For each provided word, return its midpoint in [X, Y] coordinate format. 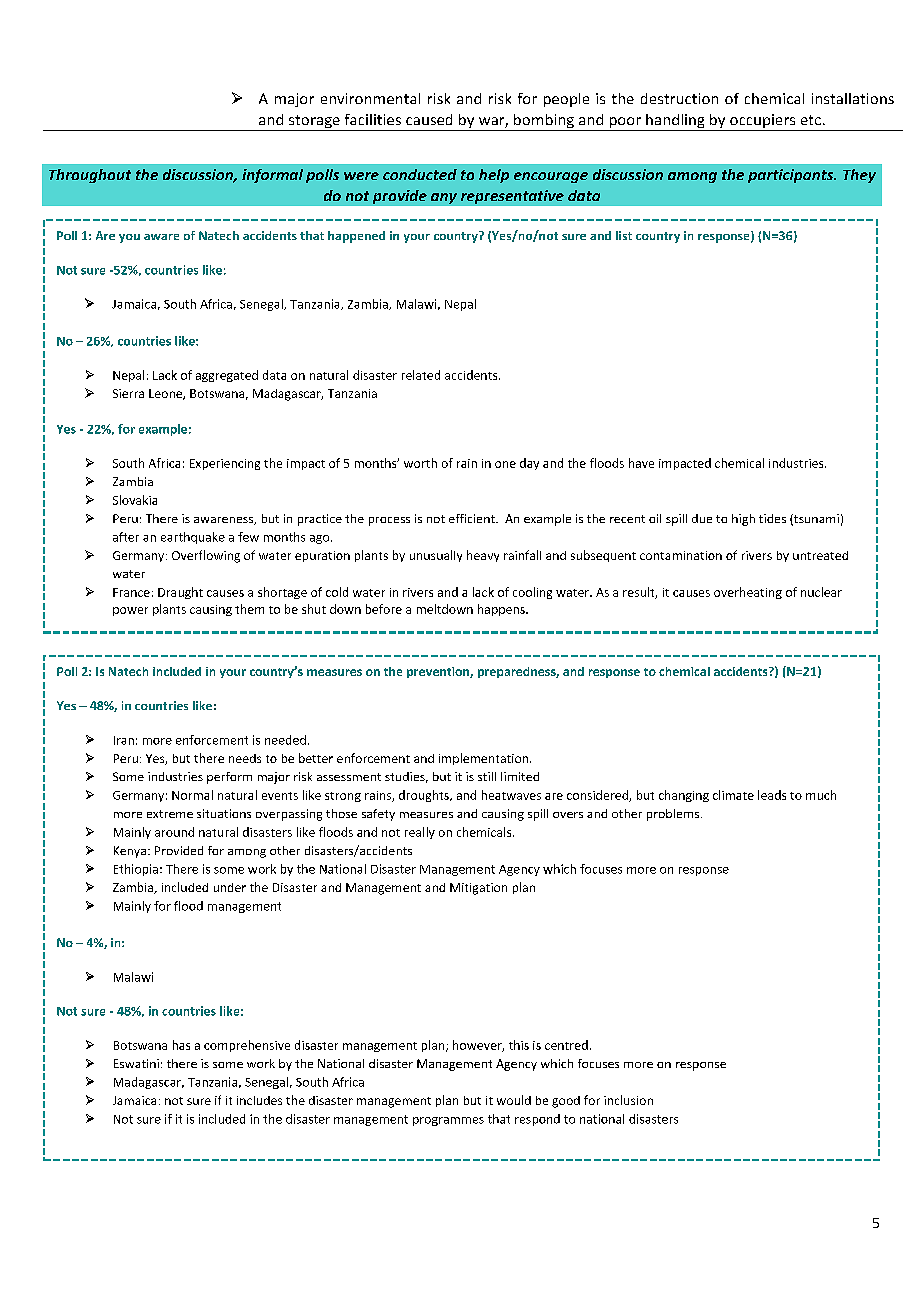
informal [272, 176]
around [174, 832]
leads [772, 795]
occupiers [763, 122]
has [181, 1045]
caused [429, 119]
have [641, 463]
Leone [166, 394]
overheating [748, 593]
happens [502, 610]
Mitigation [478, 889]
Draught [180, 593]
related [421, 375]
